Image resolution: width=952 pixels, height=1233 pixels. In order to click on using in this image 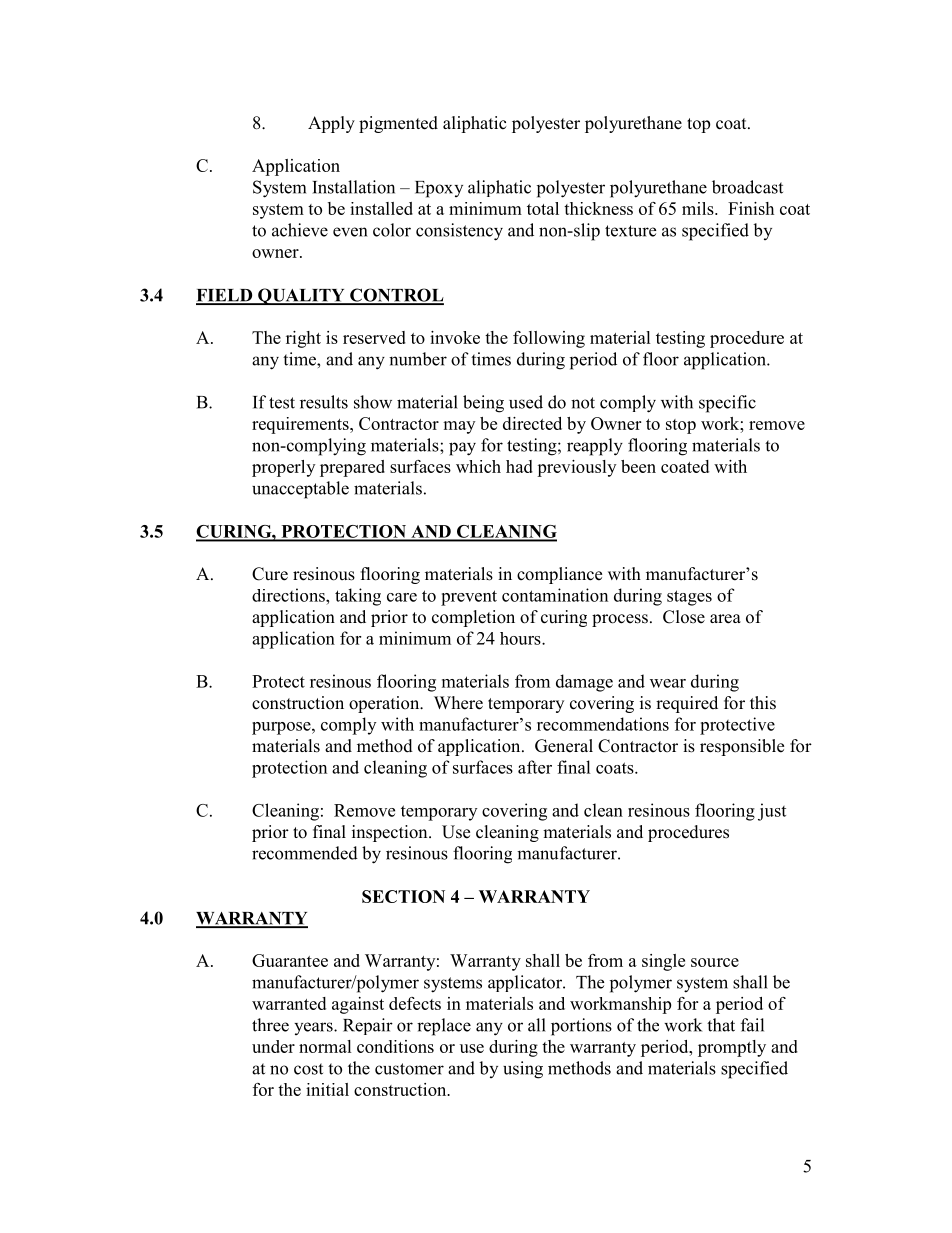, I will do `click(523, 1070)`.
